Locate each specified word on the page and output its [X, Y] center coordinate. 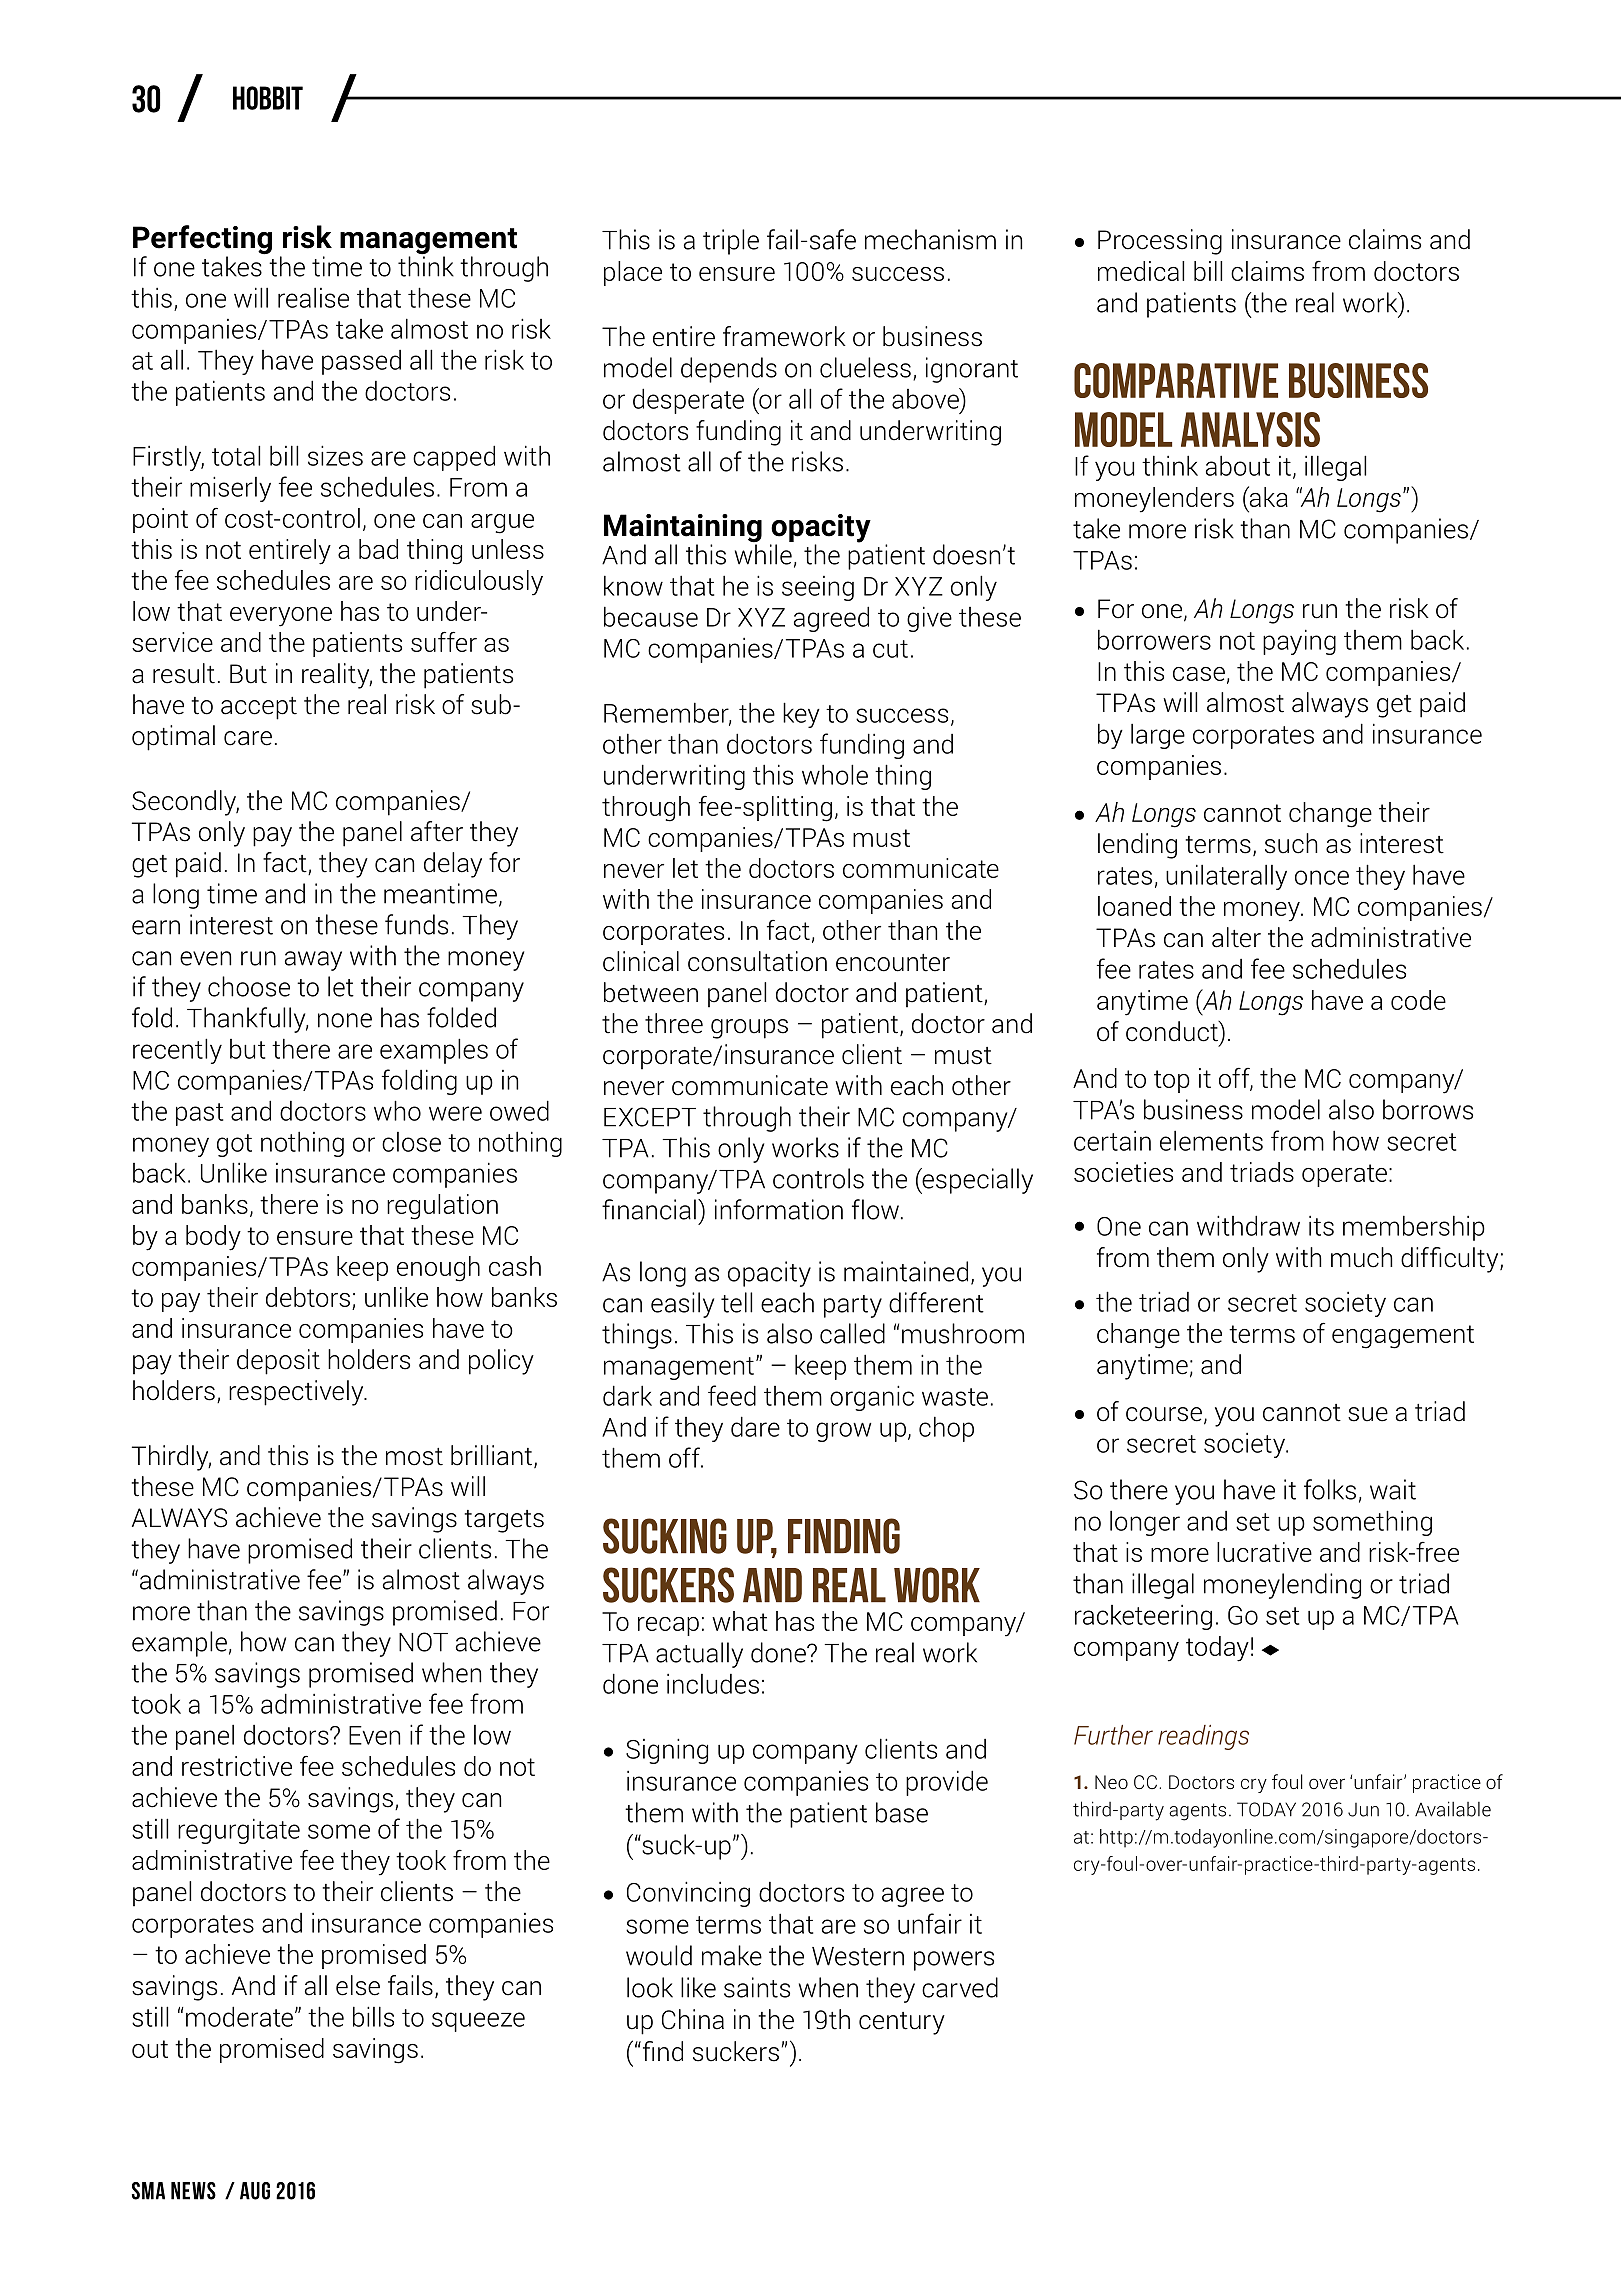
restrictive [237, 1766]
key [801, 715]
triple [731, 242]
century [902, 2023]
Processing [1160, 242]
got [234, 1145]
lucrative [1264, 1552]
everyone [281, 617]
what [740, 1621]
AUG [255, 2191]
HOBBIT [268, 98]
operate [1344, 1175]
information [779, 1209]
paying [1299, 642]
